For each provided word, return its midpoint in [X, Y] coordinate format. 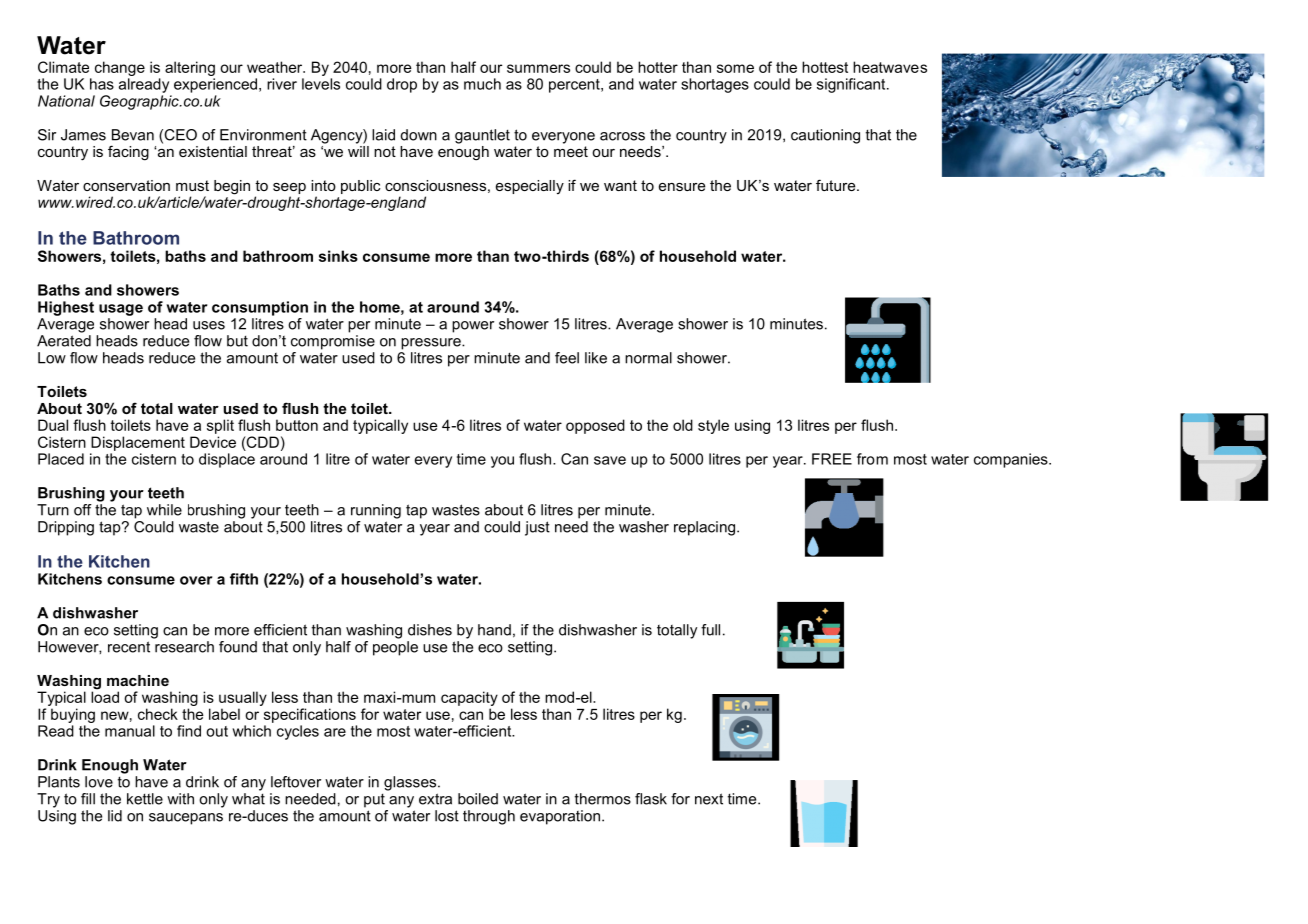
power [473, 327]
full [710, 630]
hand [494, 630]
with [180, 799]
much [482, 84]
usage [121, 310]
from [872, 459]
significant [852, 85]
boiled [478, 799]
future [837, 185]
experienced [215, 85]
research [183, 645]
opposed [595, 426]
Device [213, 442]
